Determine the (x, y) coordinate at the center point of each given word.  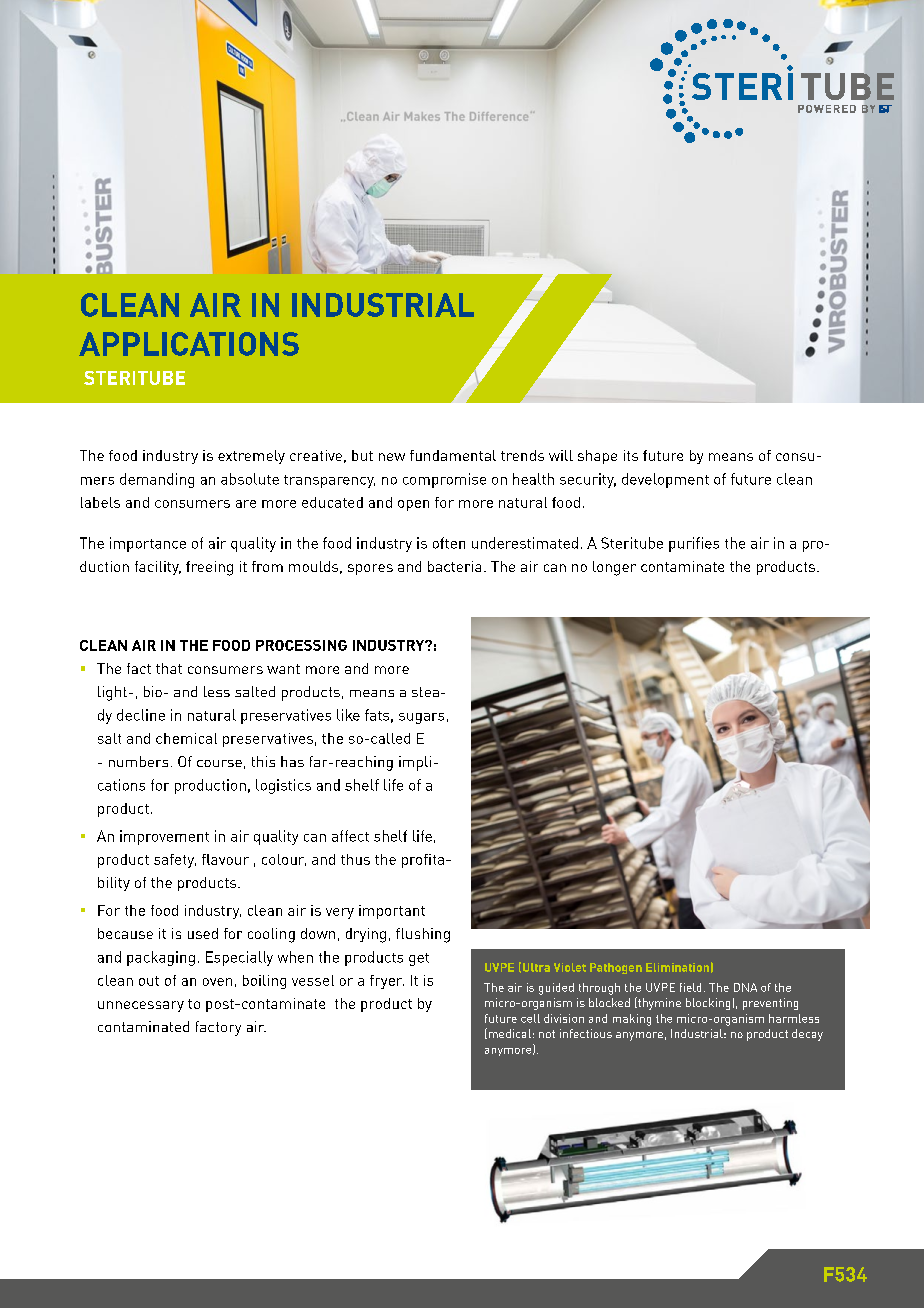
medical (508, 1033)
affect (350, 836)
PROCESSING (301, 645)
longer (614, 568)
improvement (164, 837)
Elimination (677, 967)
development (665, 480)
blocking (708, 1004)
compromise (444, 480)
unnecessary (141, 1006)
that (169, 668)
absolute (250, 479)
